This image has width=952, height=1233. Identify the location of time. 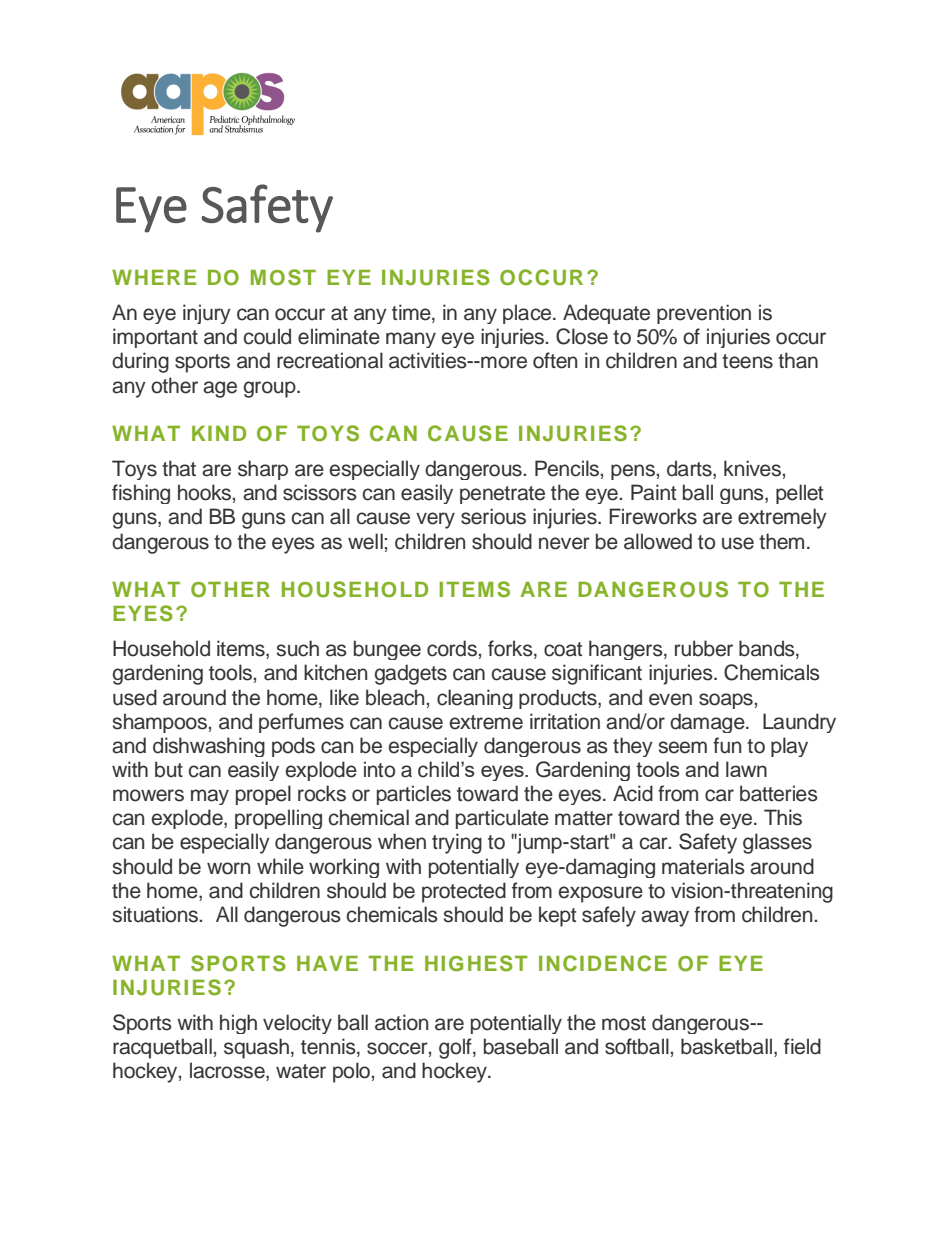
(412, 313).
